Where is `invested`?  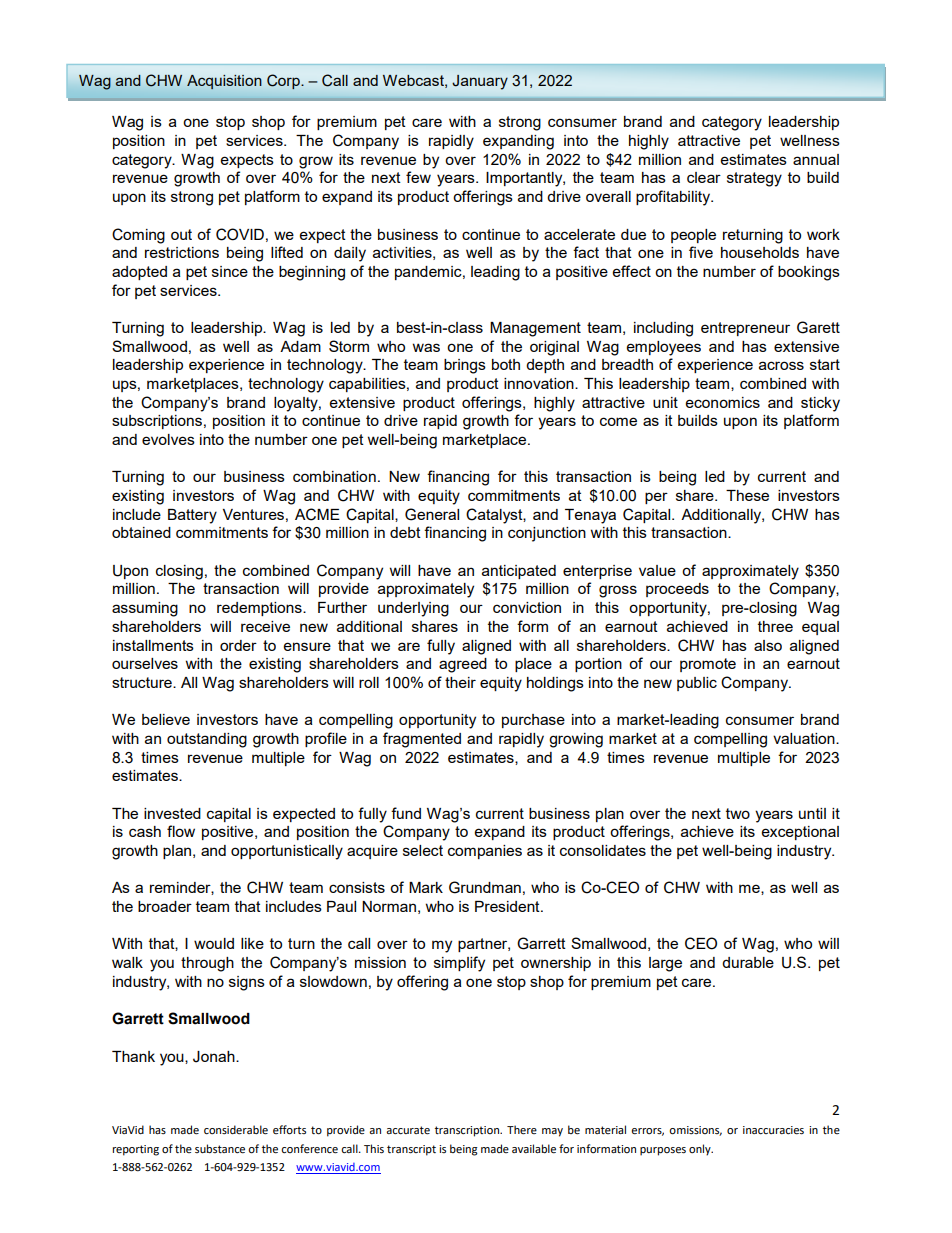 invested is located at coordinates (172, 813).
